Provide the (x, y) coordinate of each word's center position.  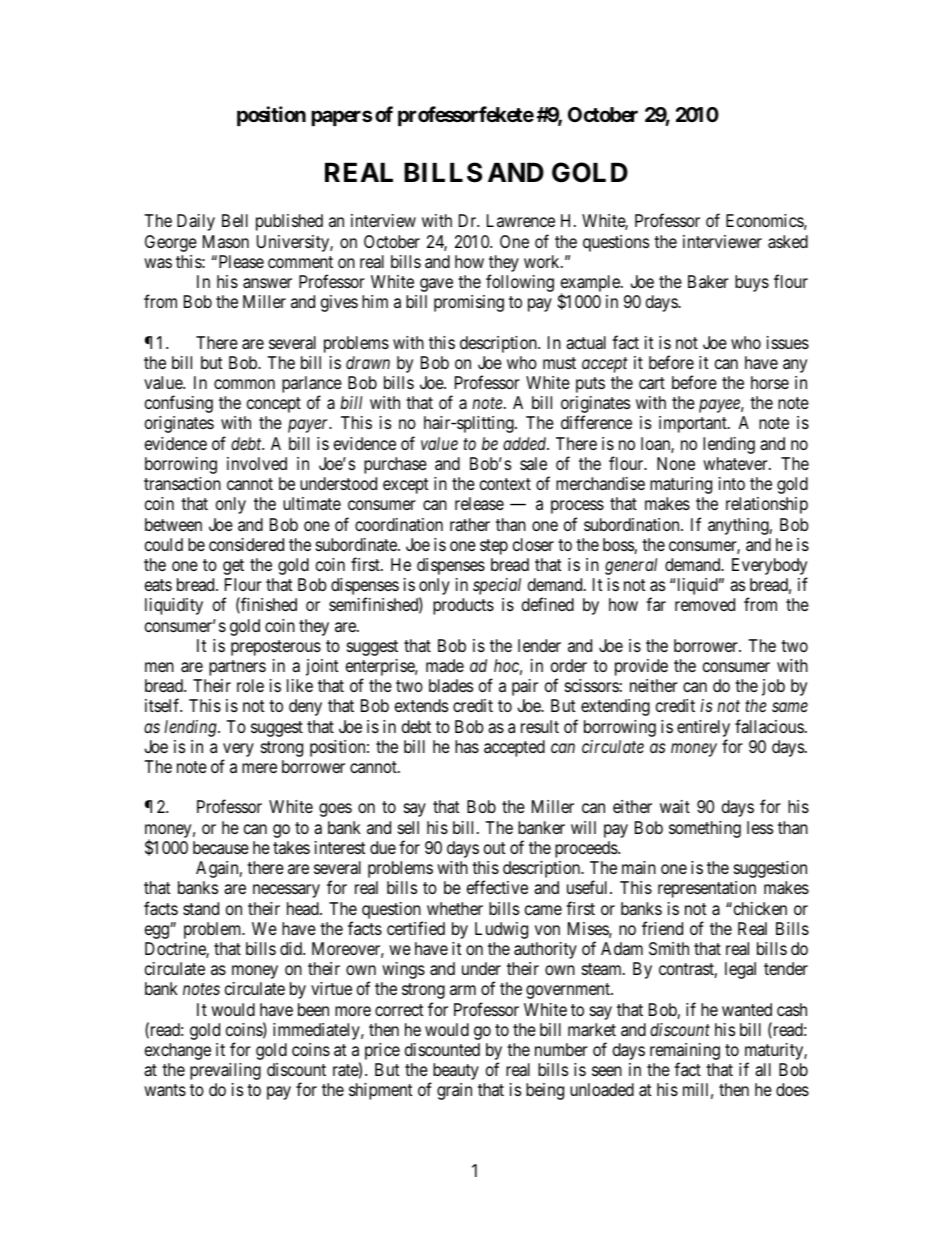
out (495, 848)
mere (259, 768)
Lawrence (521, 220)
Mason (226, 241)
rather (470, 525)
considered (246, 544)
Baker (708, 281)
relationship (767, 505)
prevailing (225, 1071)
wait (675, 807)
